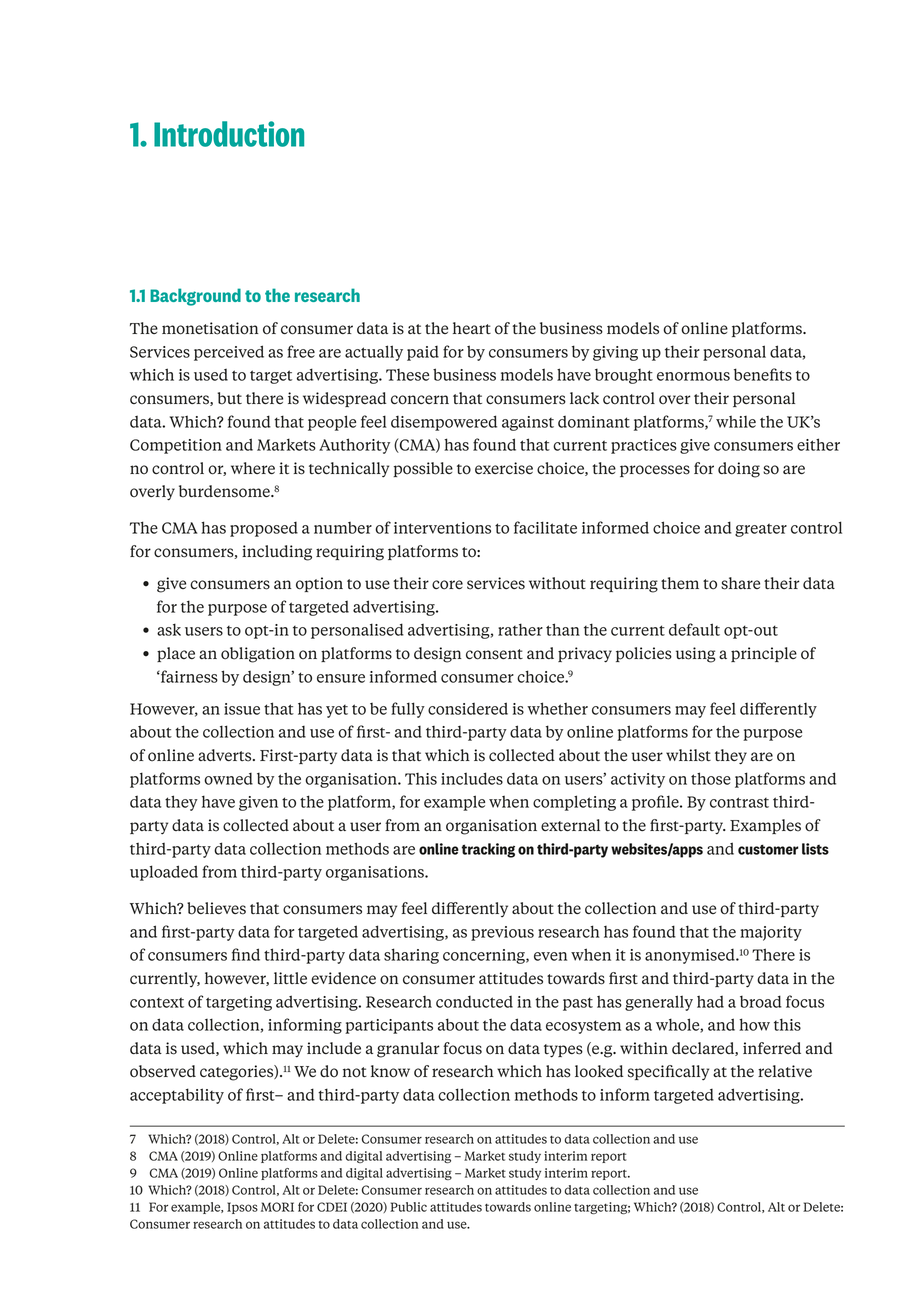 This screenshot has height=1308, width=924. What do you see at coordinates (216, 908) in the screenshot?
I see `believes` at bounding box center [216, 908].
